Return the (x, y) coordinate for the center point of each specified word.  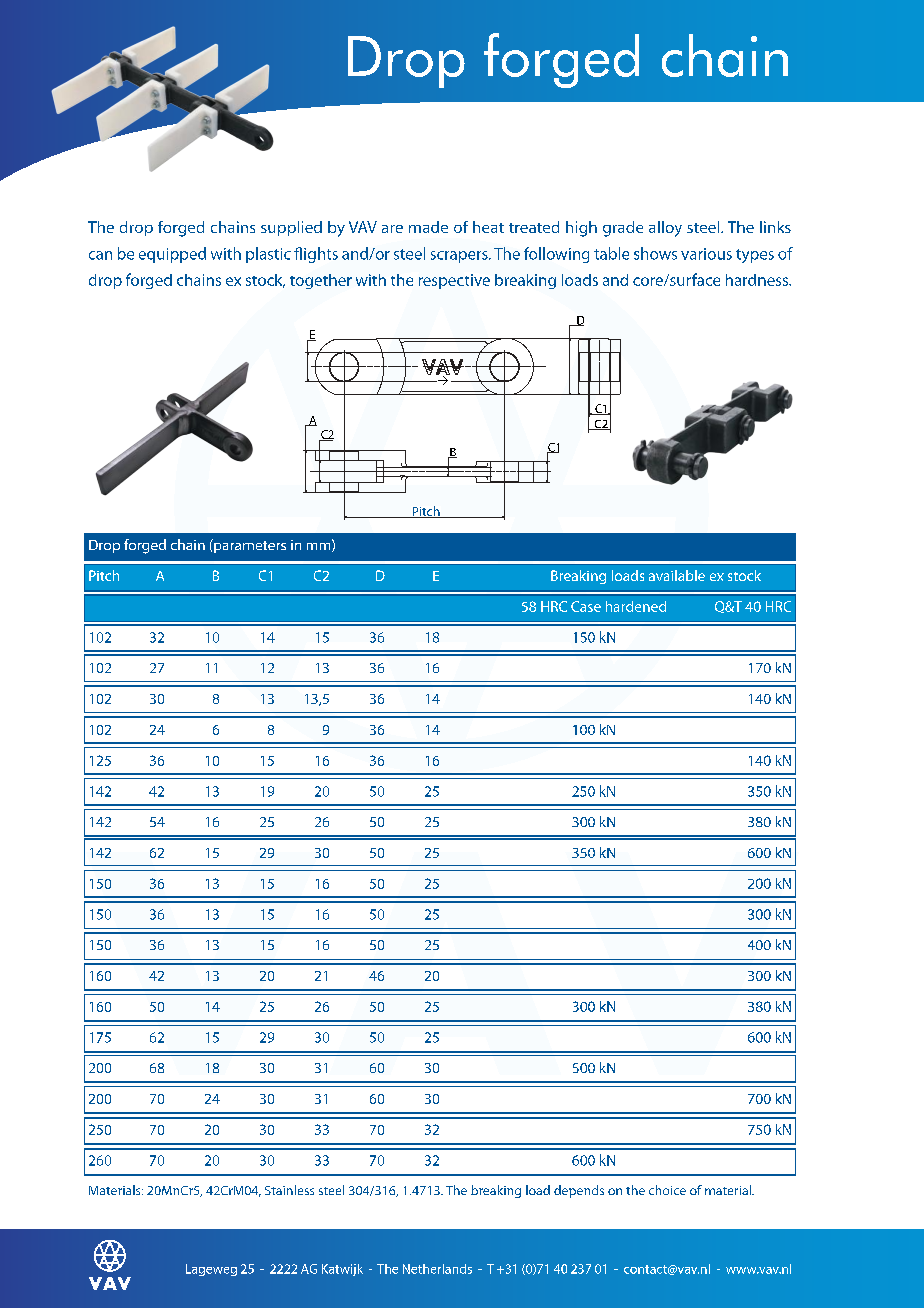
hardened (636, 606)
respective (454, 281)
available (677, 575)
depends (579, 1191)
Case (586, 606)
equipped (172, 255)
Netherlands (437, 1269)
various (706, 254)
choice (667, 1190)
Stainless (289, 1190)
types (755, 256)
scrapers (460, 257)
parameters (249, 546)
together (321, 281)
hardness (758, 280)
